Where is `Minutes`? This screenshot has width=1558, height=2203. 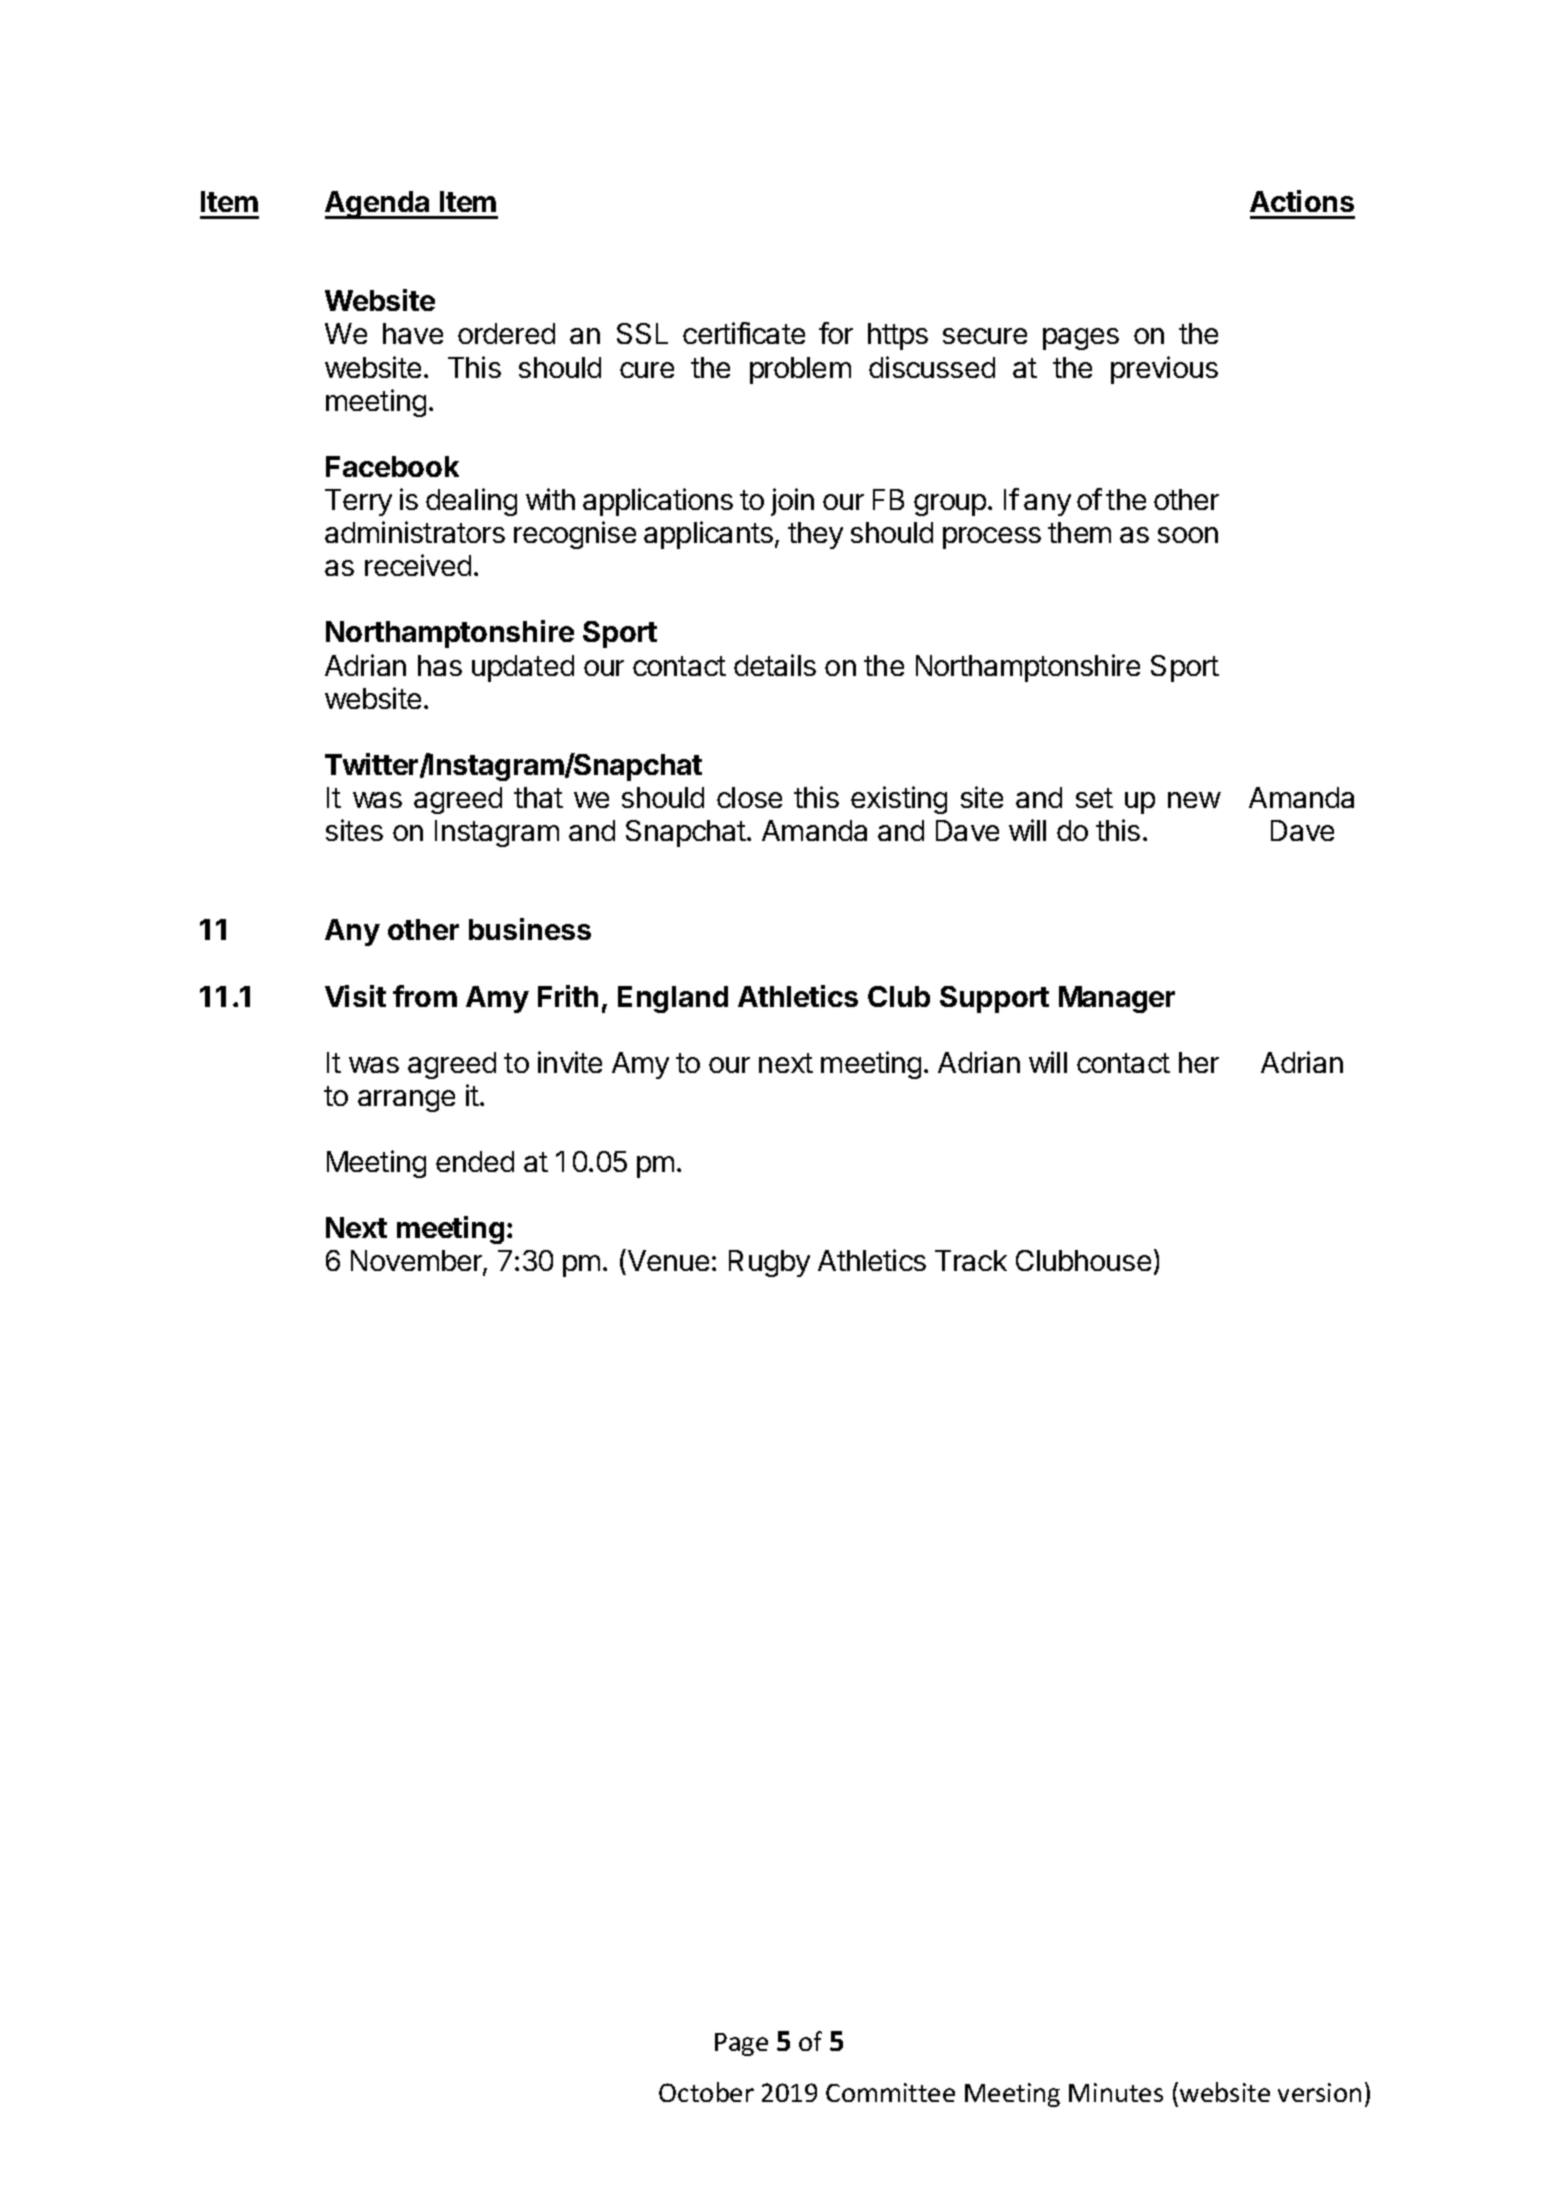
Minutes is located at coordinates (1116, 2092).
